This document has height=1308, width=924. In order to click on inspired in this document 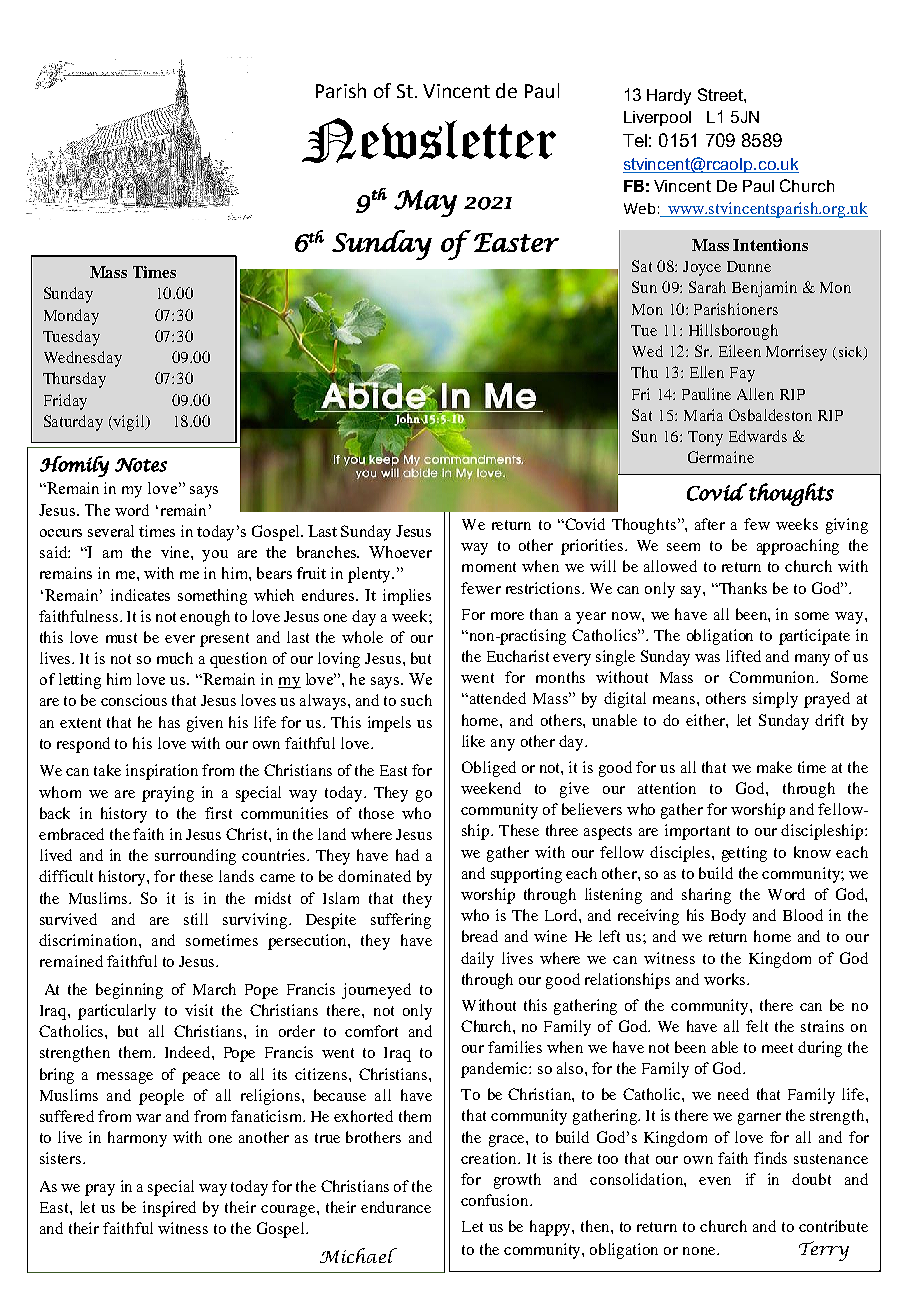, I will do `click(169, 1209)`.
